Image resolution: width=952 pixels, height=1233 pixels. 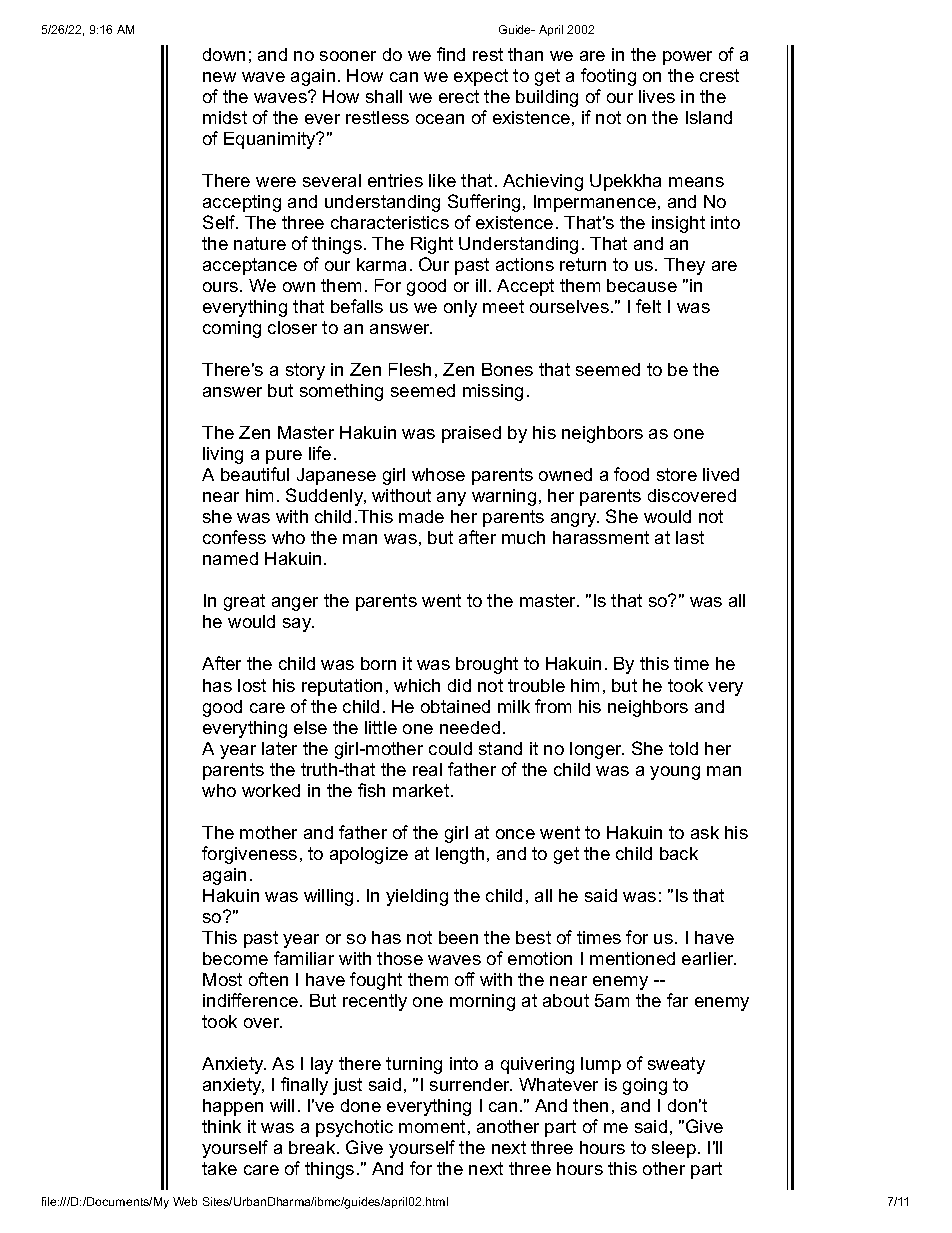 I want to click on young, so click(x=675, y=773).
